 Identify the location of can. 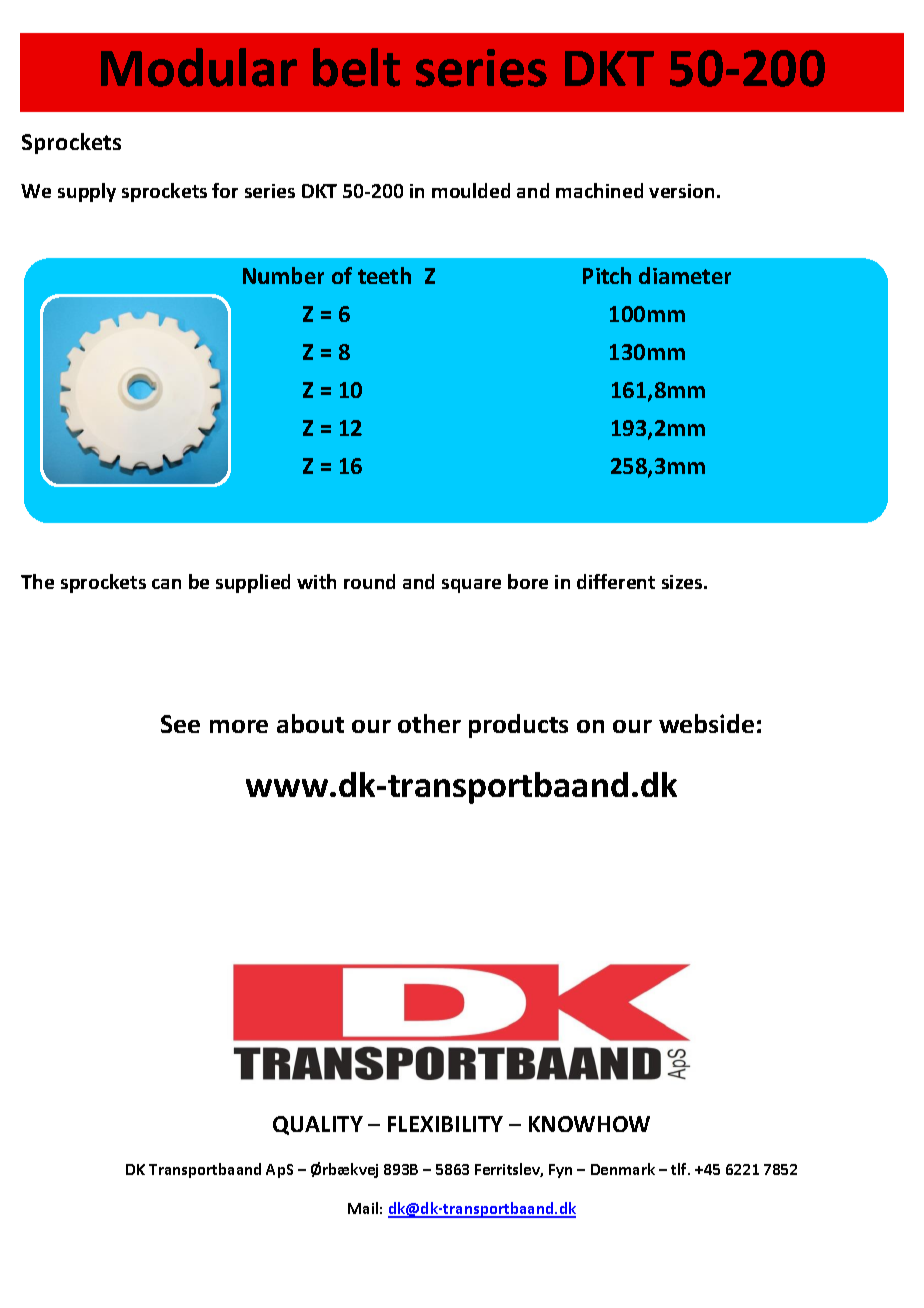
(166, 584).
